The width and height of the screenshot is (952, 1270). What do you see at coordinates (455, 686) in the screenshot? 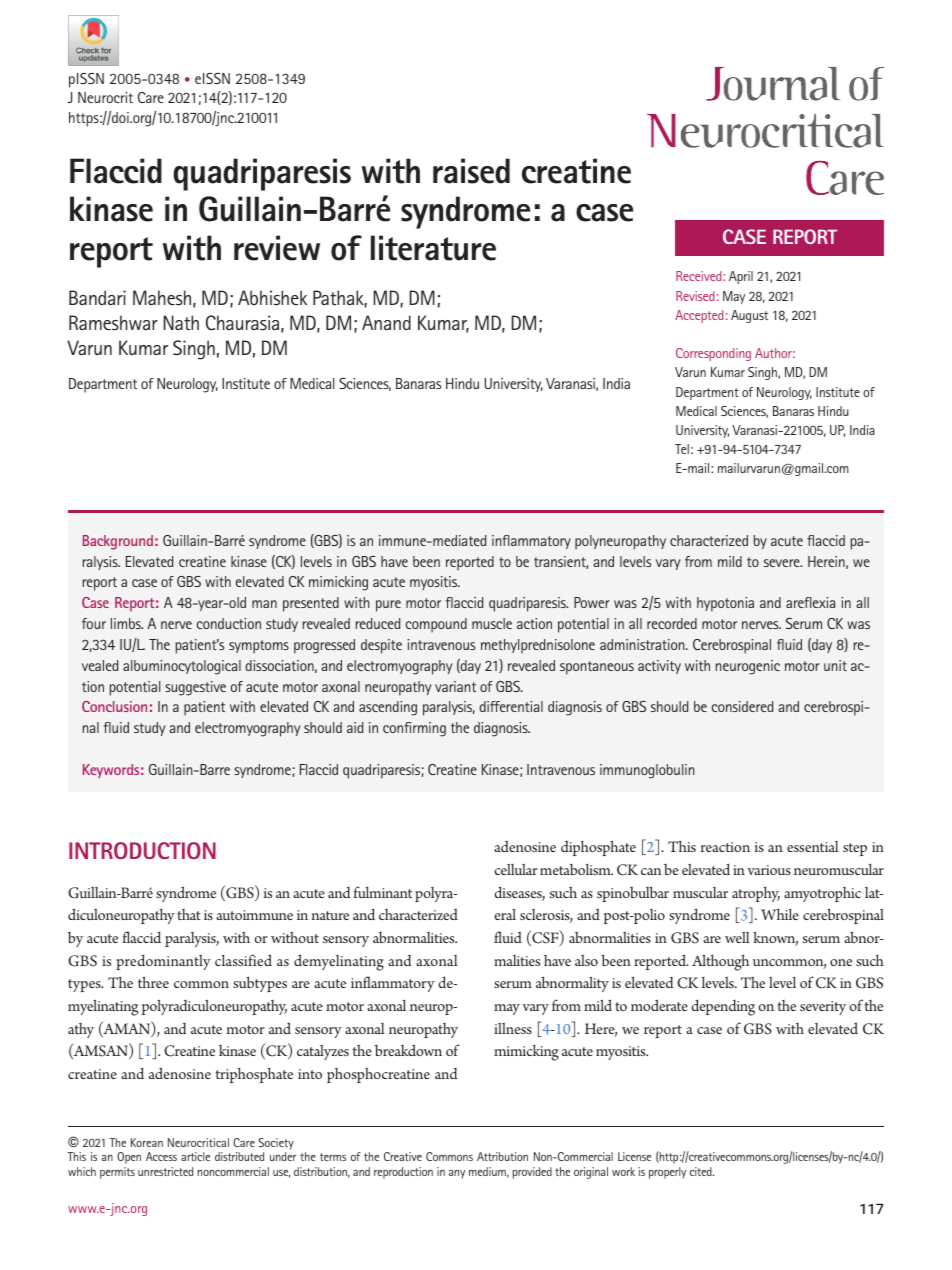
I see `variant` at bounding box center [455, 686].
